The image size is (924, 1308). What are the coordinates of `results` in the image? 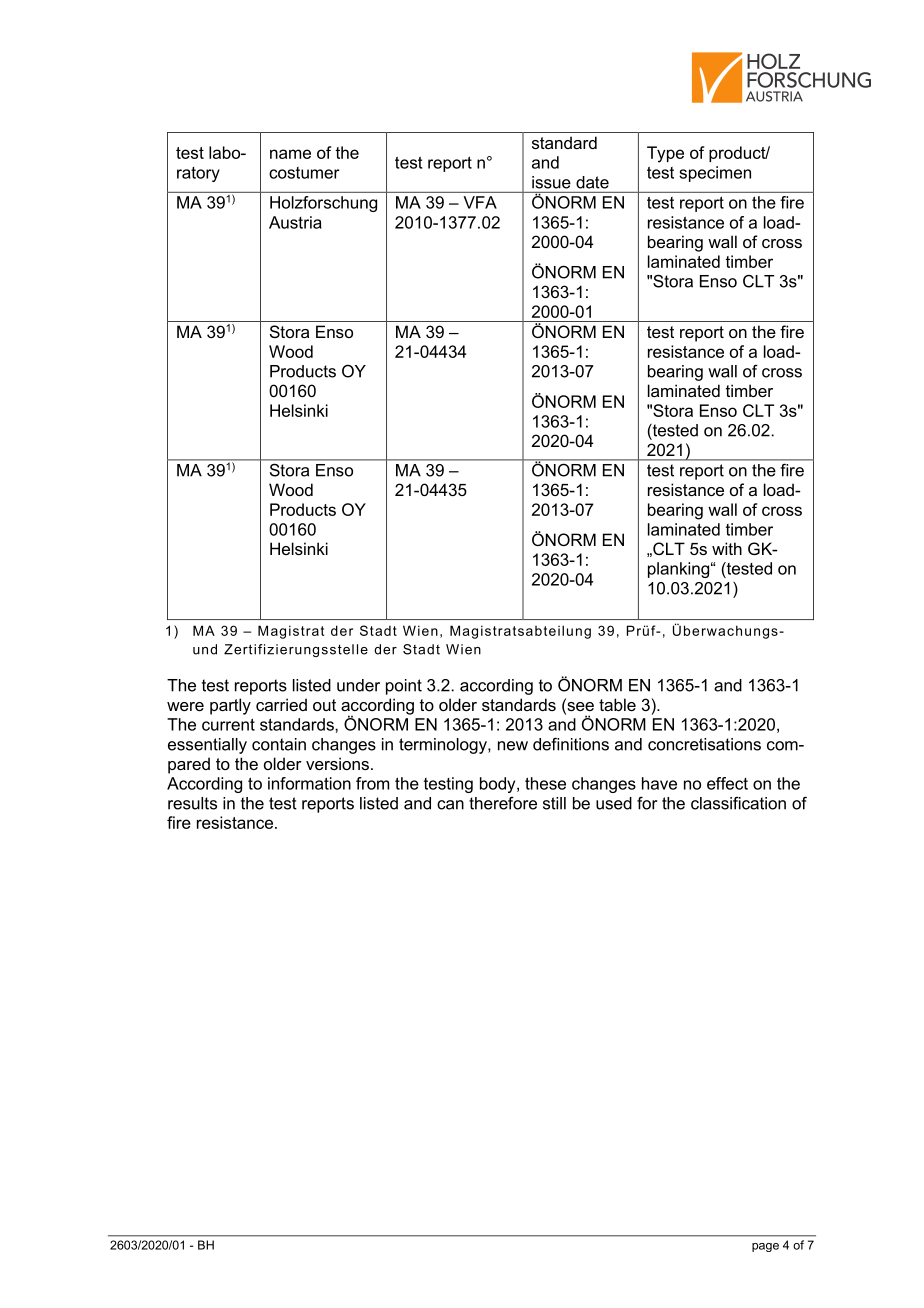 It's located at (192, 803).
